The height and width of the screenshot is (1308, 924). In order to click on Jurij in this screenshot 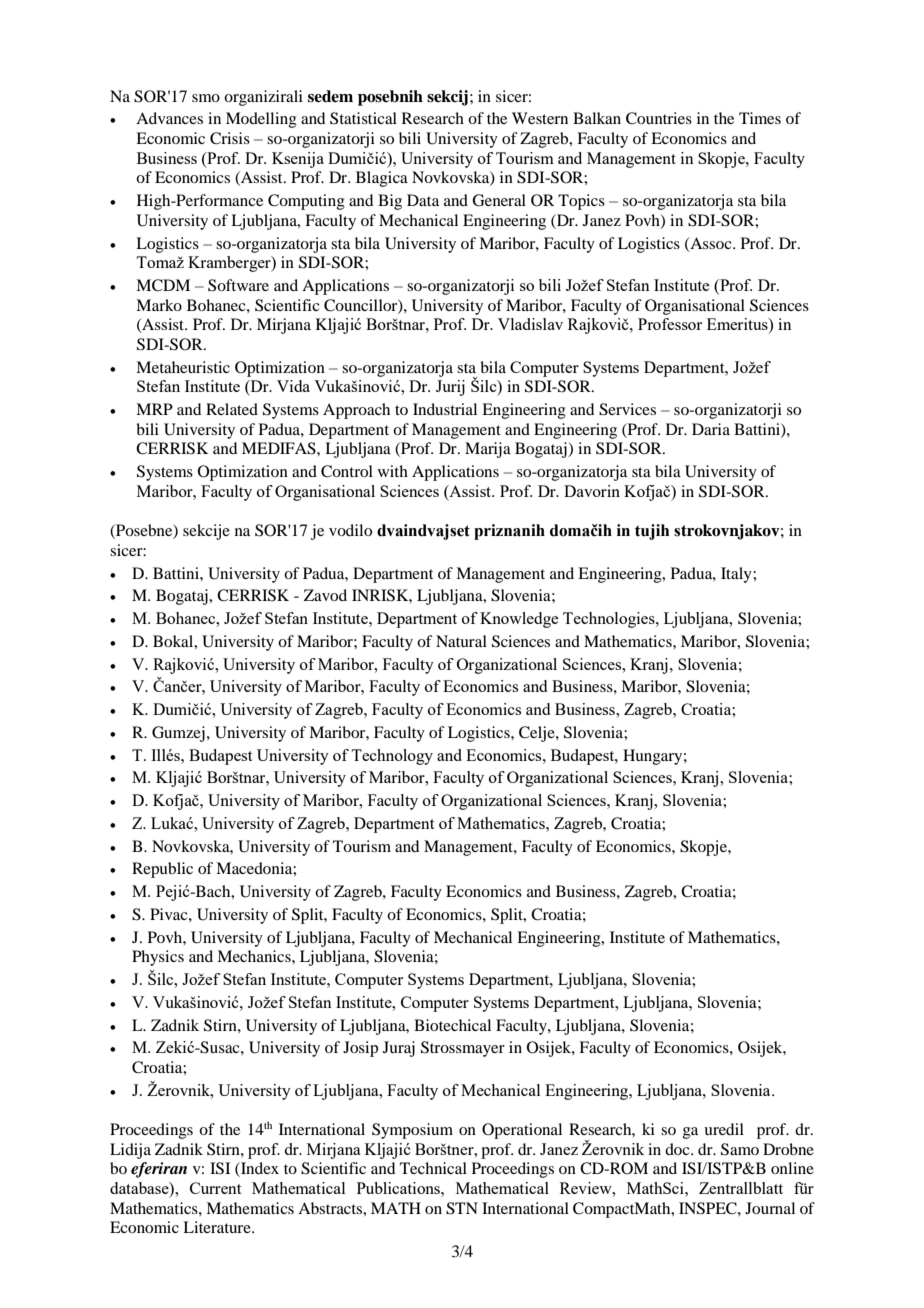, I will do `click(450, 388)`.
